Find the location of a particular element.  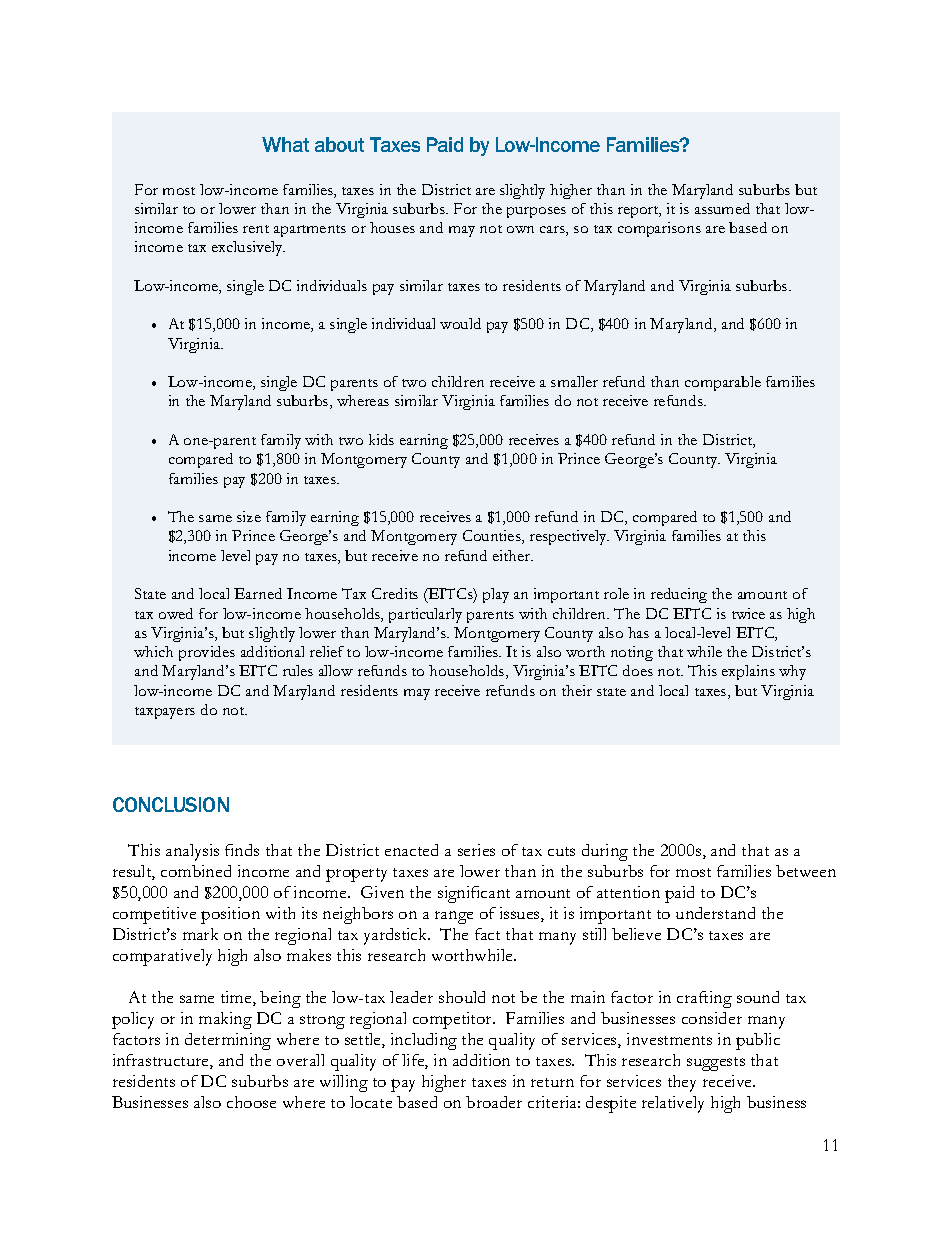

series is located at coordinates (476, 850).
